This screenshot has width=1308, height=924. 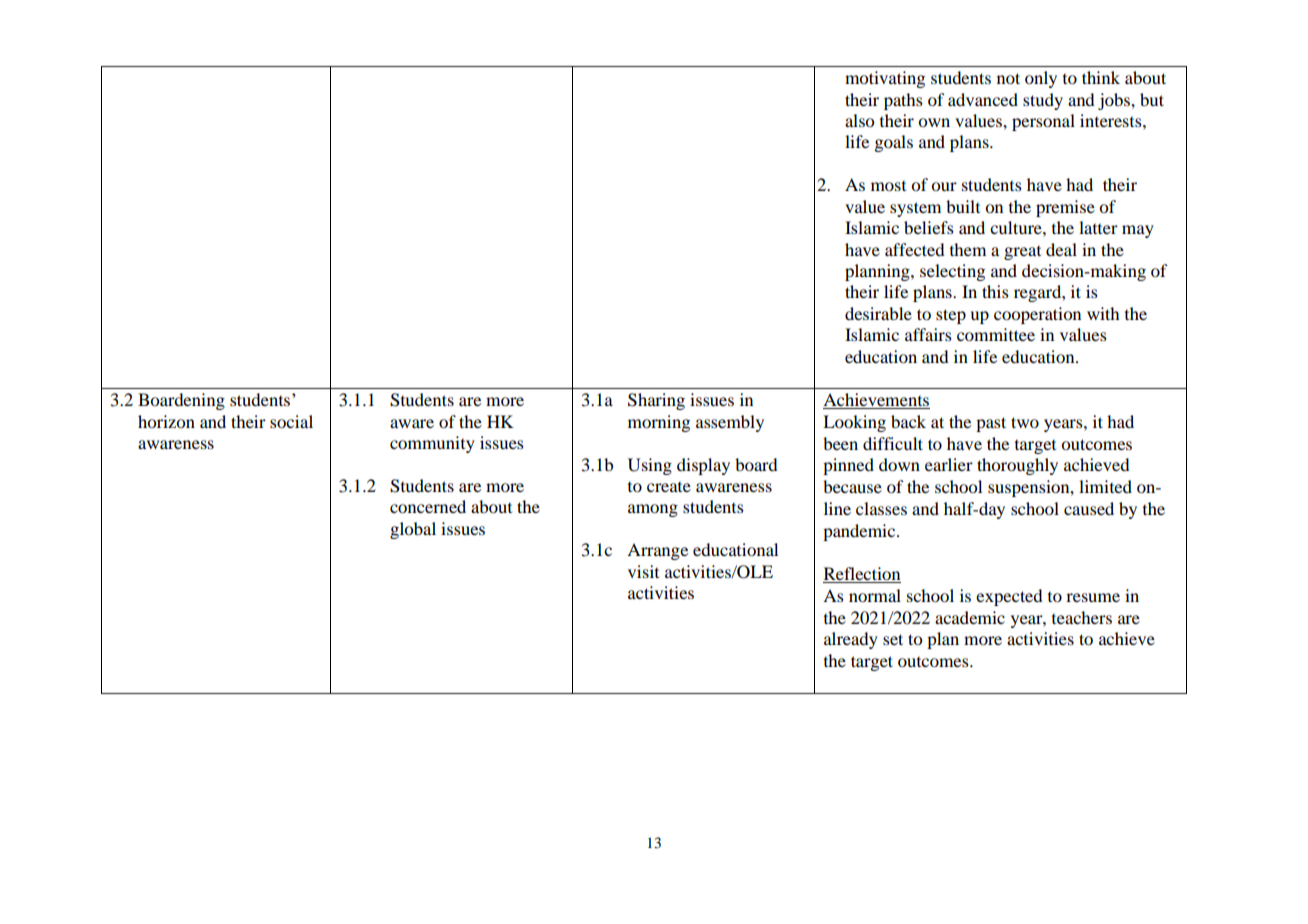 I want to click on committee, so click(x=996, y=334).
